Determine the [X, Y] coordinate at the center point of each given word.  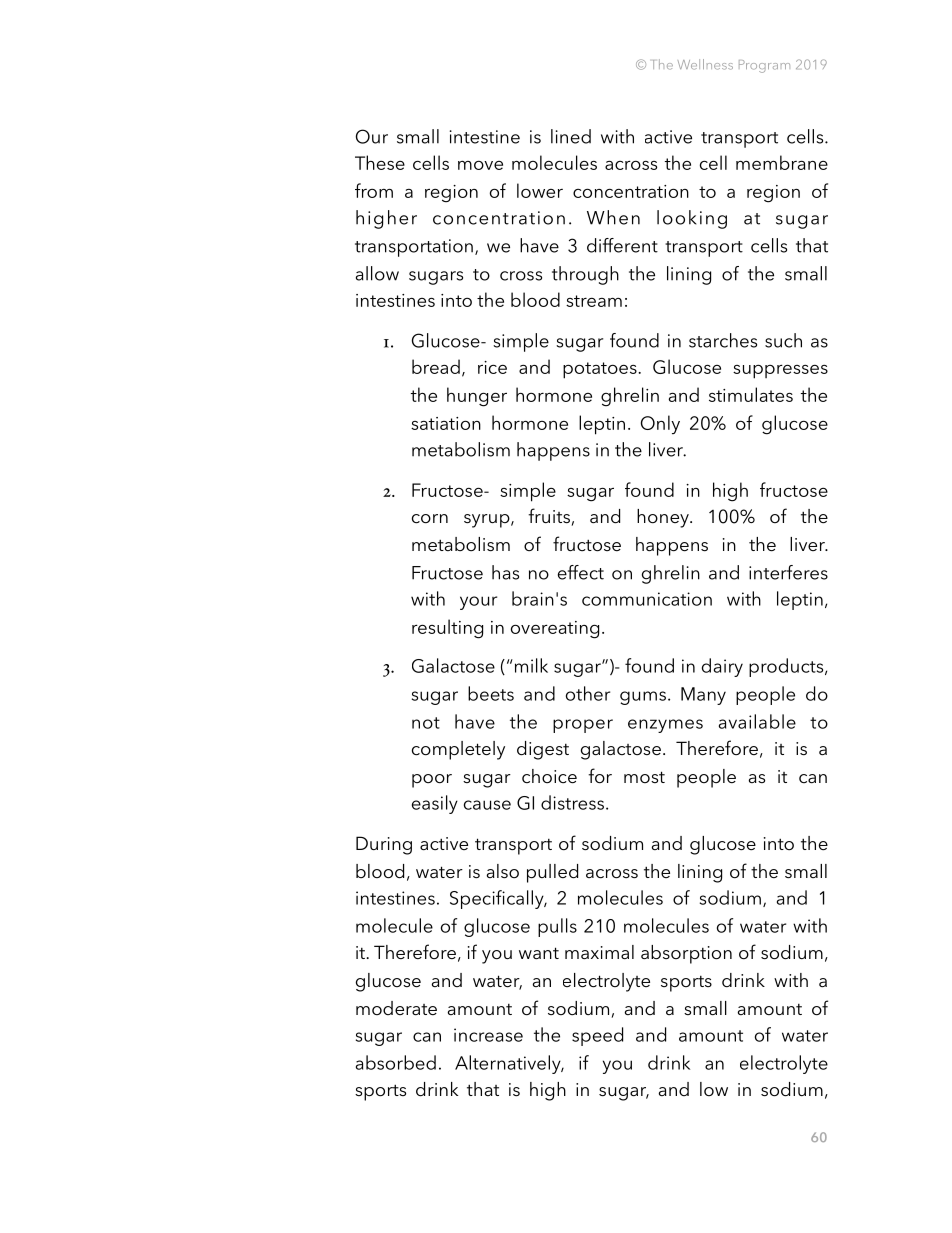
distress [574, 802]
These [380, 162]
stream [594, 301]
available [757, 721]
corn [430, 519]
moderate [396, 1008]
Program [764, 66]
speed [597, 1036]
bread [436, 366]
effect [581, 572]
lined [571, 136]
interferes [788, 572]
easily [435, 804]
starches [723, 340]
